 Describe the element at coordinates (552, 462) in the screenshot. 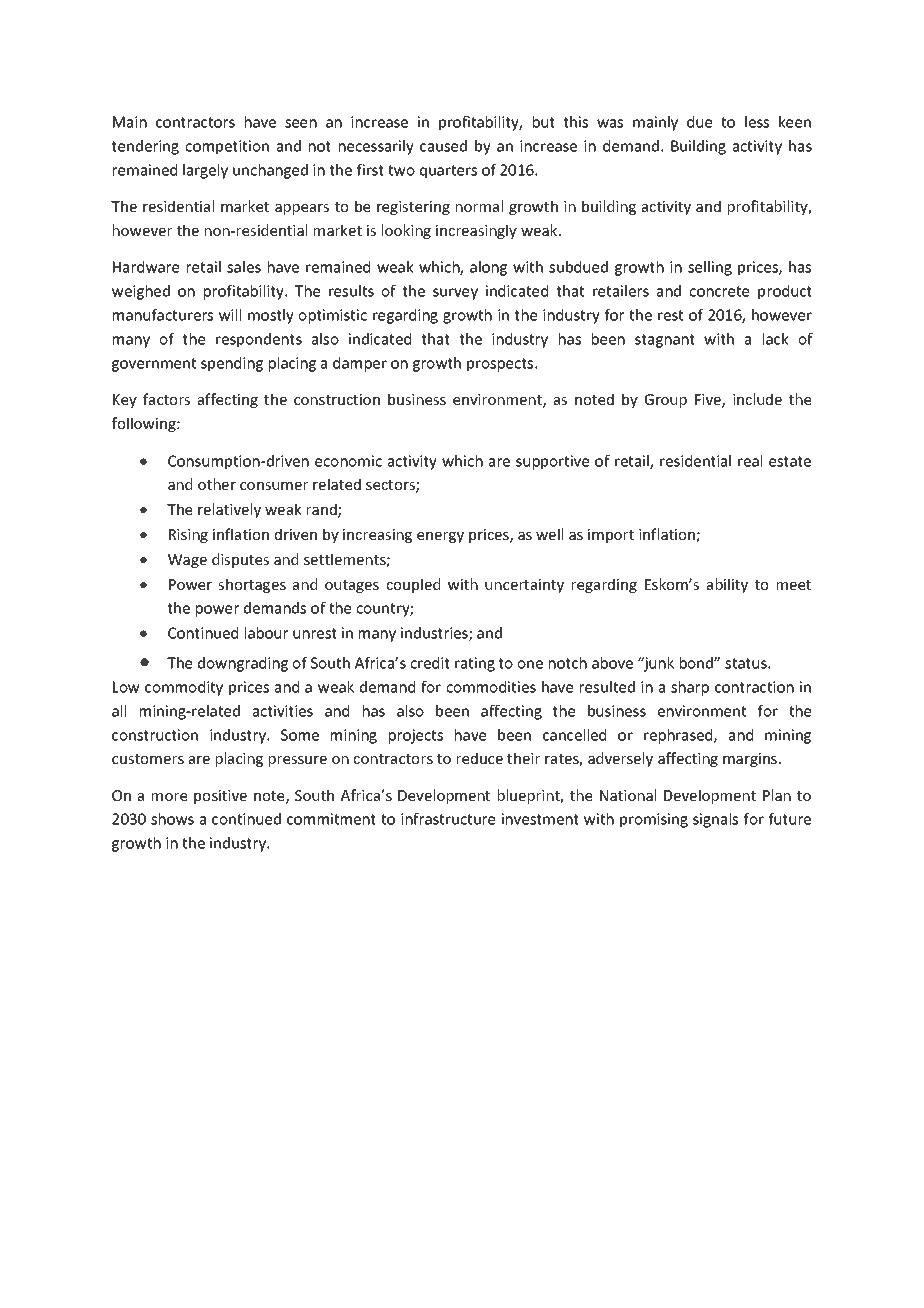

I see `supportive` at that location.
